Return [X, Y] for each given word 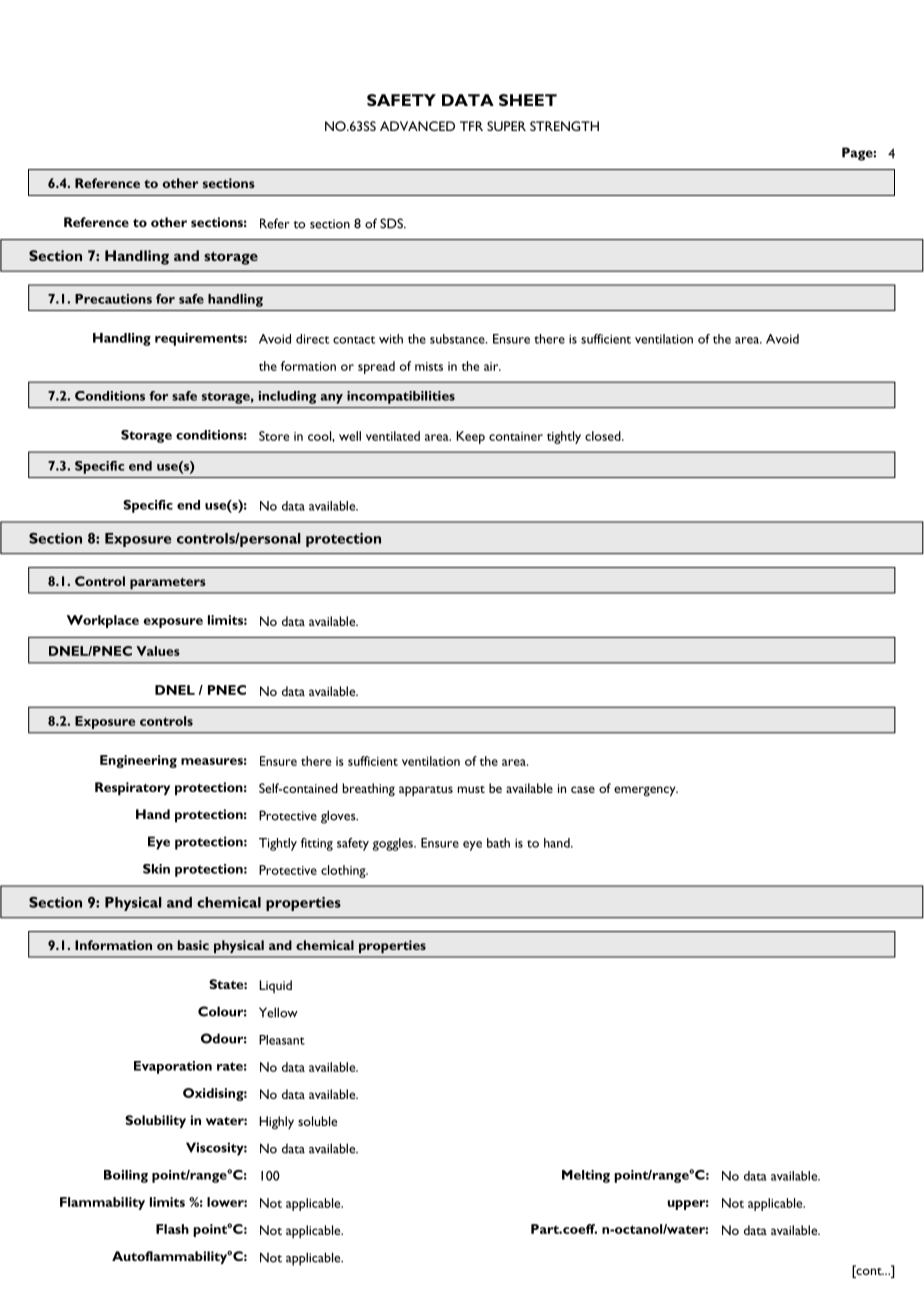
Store [274, 436]
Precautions [113, 299]
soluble [317, 1121]
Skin [156, 869]
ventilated [393, 436]
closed [604, 436]
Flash [172, 1229]
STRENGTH [564, 126]
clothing [344, 871]
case [583, 789]
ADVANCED [417, 126]
